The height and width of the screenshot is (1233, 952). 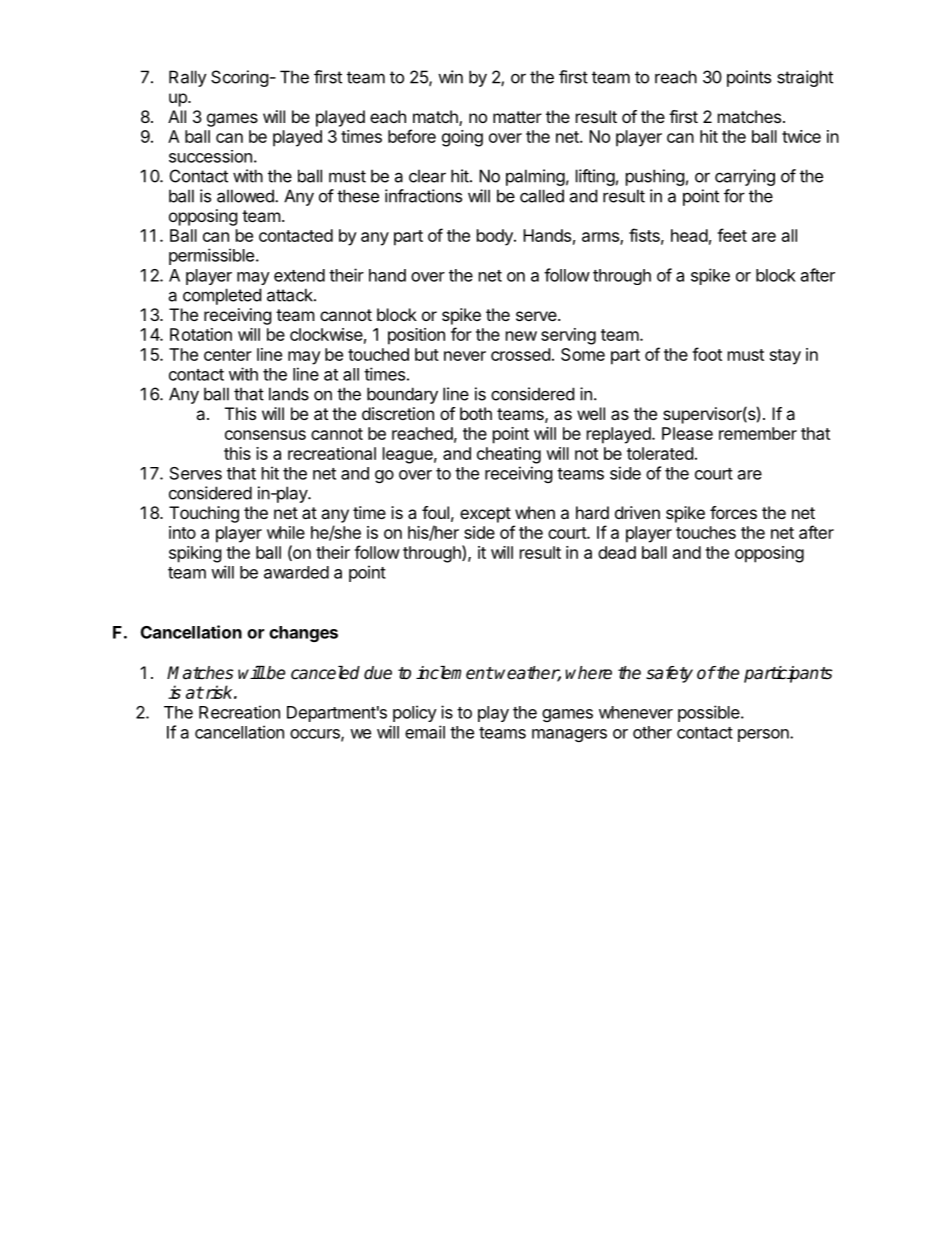 I want to click on lands, so click(x=289, y=394).
